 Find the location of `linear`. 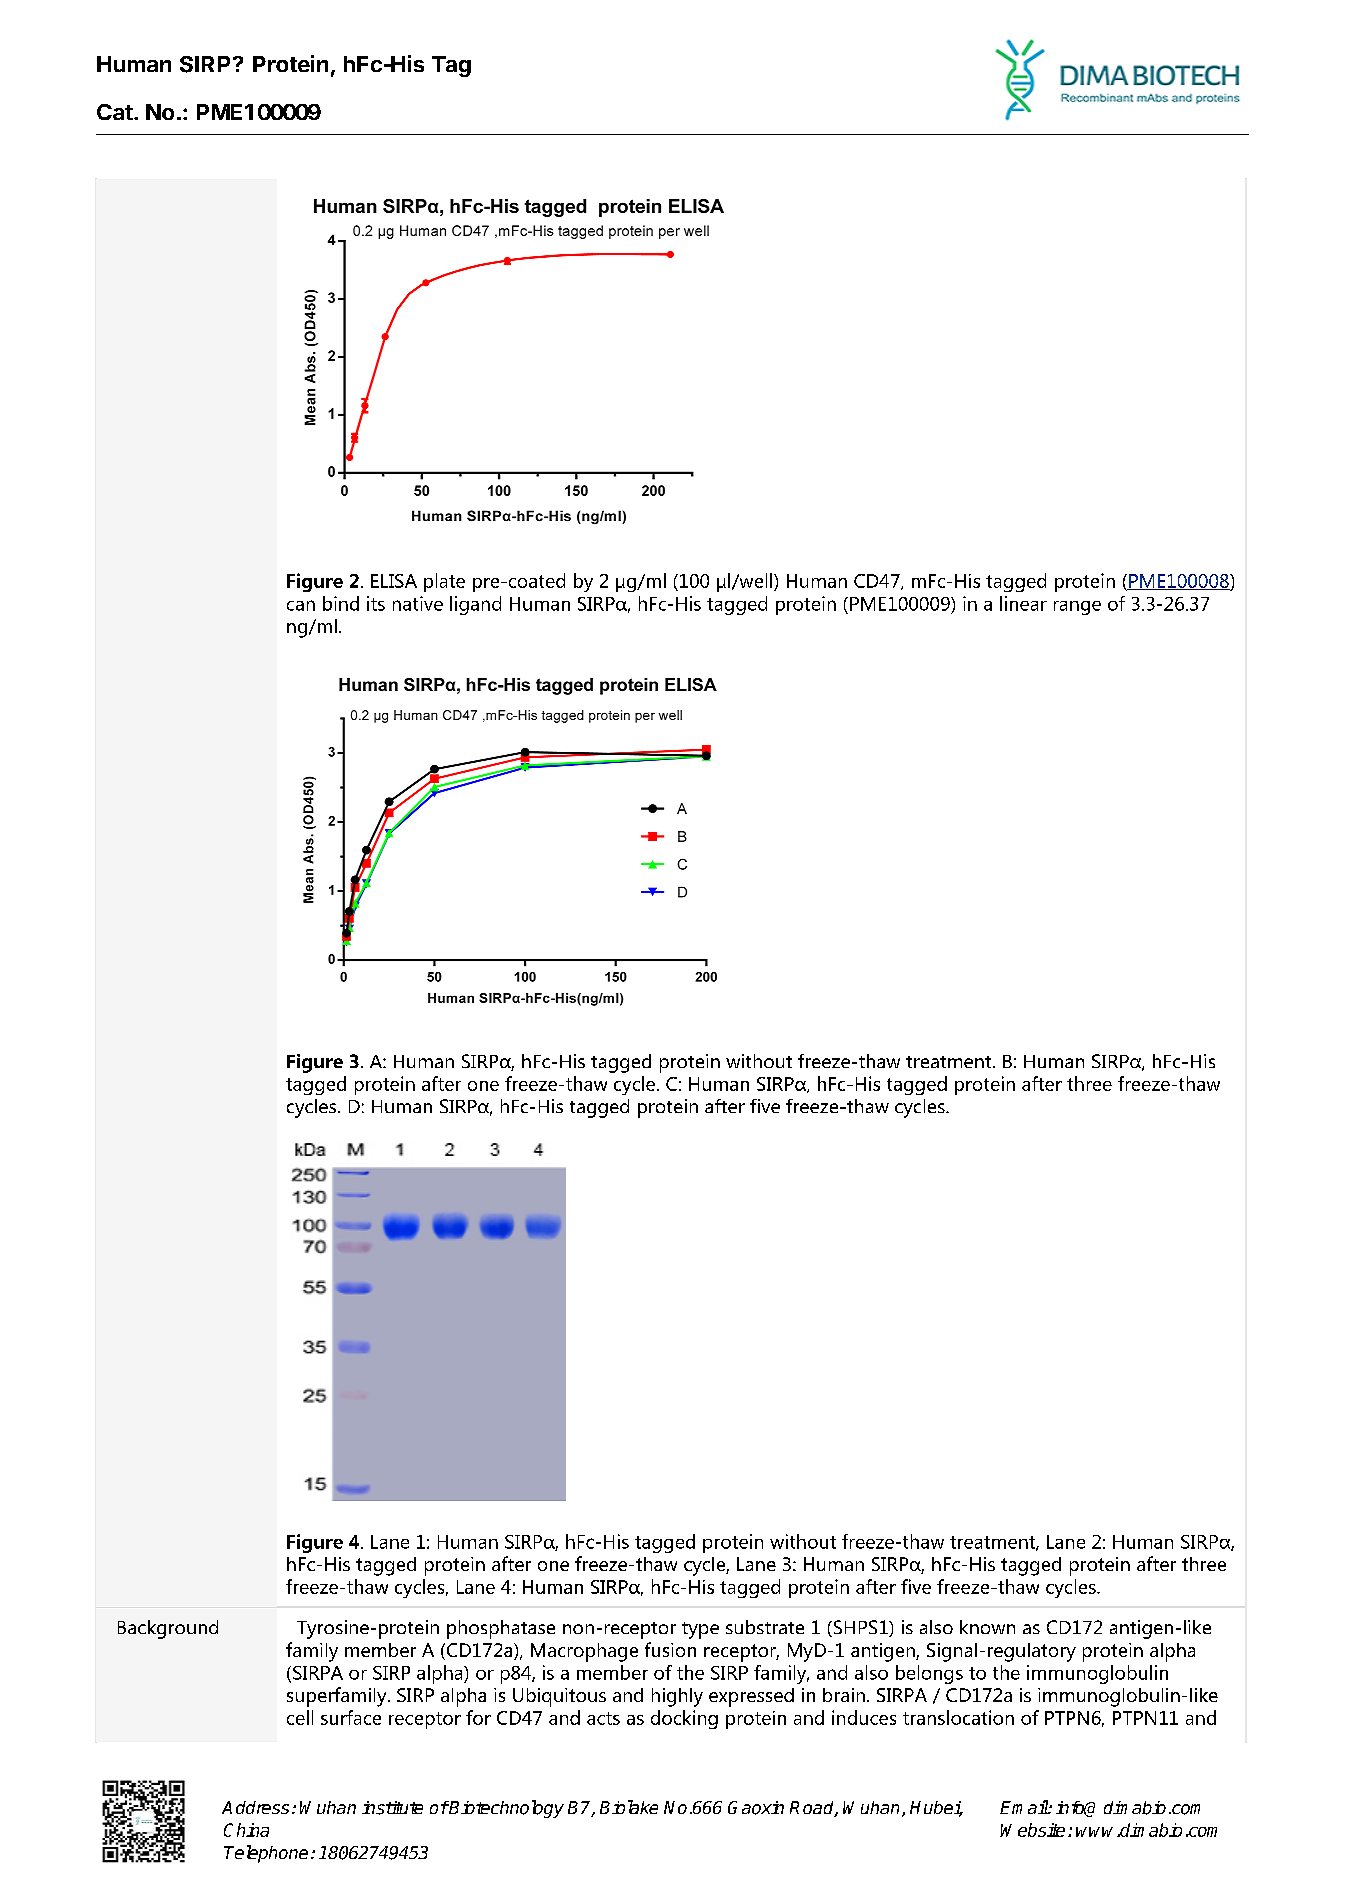

linear is located at coordinates (1023, 603).
